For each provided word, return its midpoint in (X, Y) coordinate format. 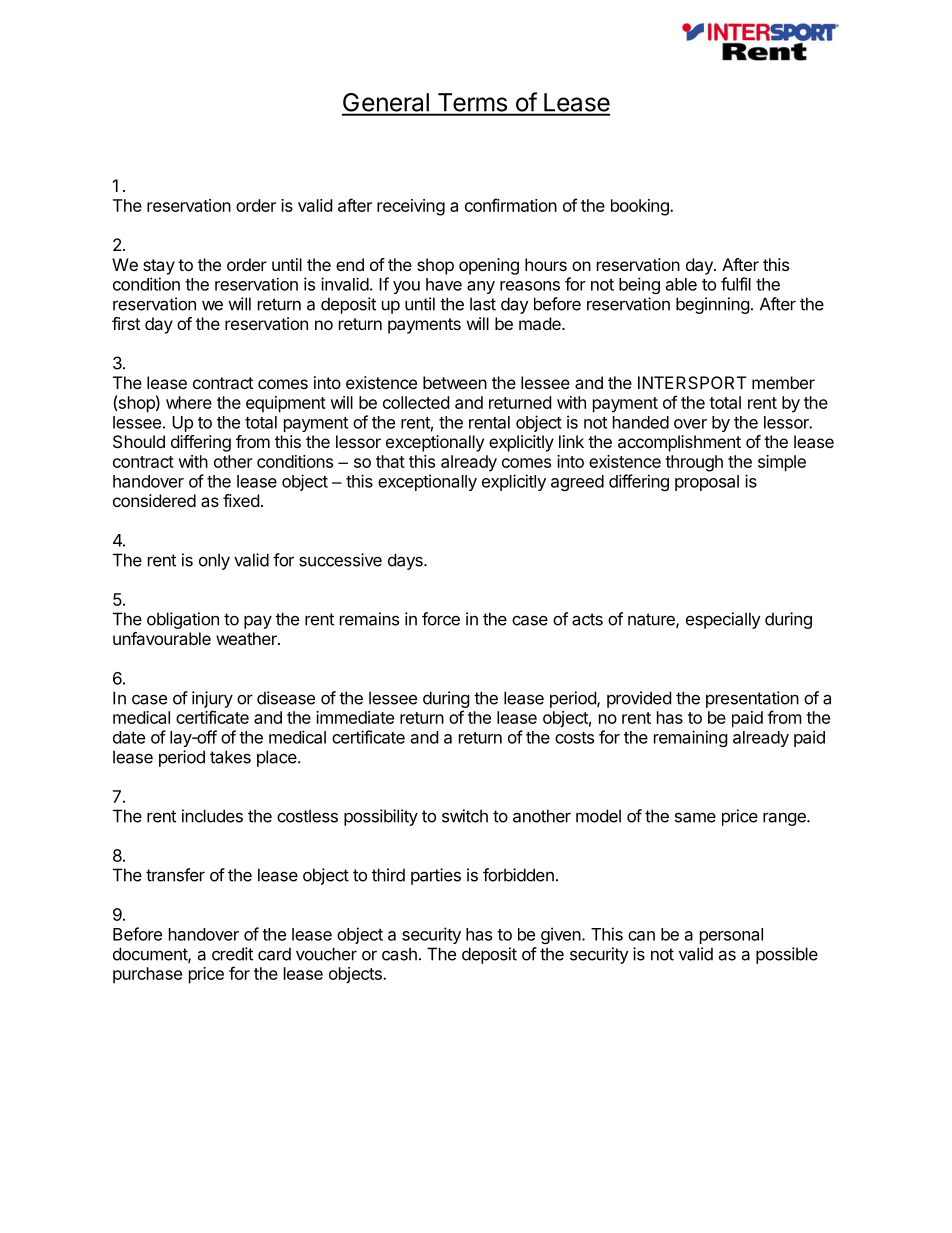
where (189, 402)
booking (641, 207)
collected (416, 402)
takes (230, 757)
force (441, 619)
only (214, 561)
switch (465, 816)
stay (159, 267)
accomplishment (679, 443)
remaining (691, 738)
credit (232, 954)
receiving (411, 207)
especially (723, 620)
